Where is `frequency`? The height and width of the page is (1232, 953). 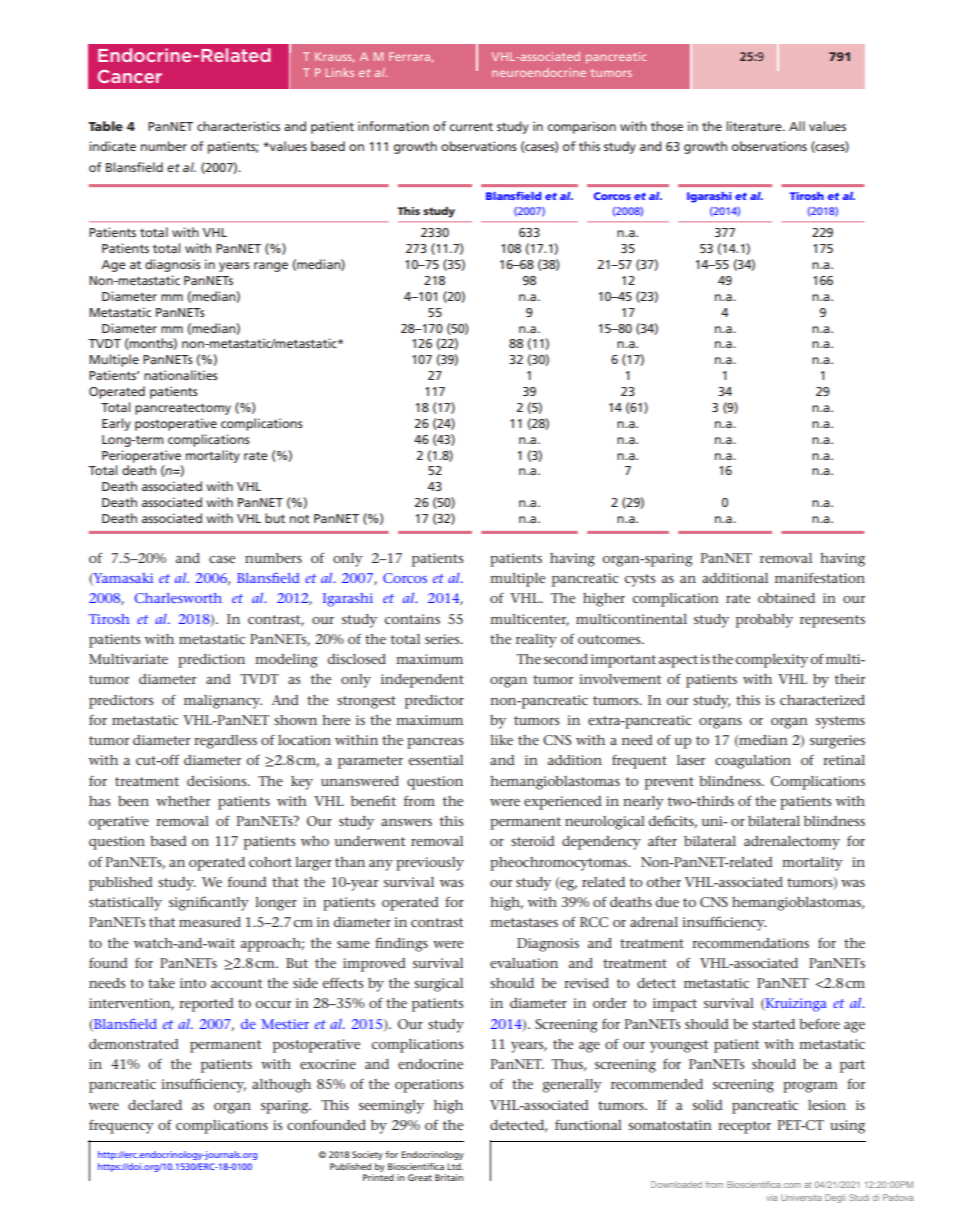
frequency is located at coordinates (121, 1126).
